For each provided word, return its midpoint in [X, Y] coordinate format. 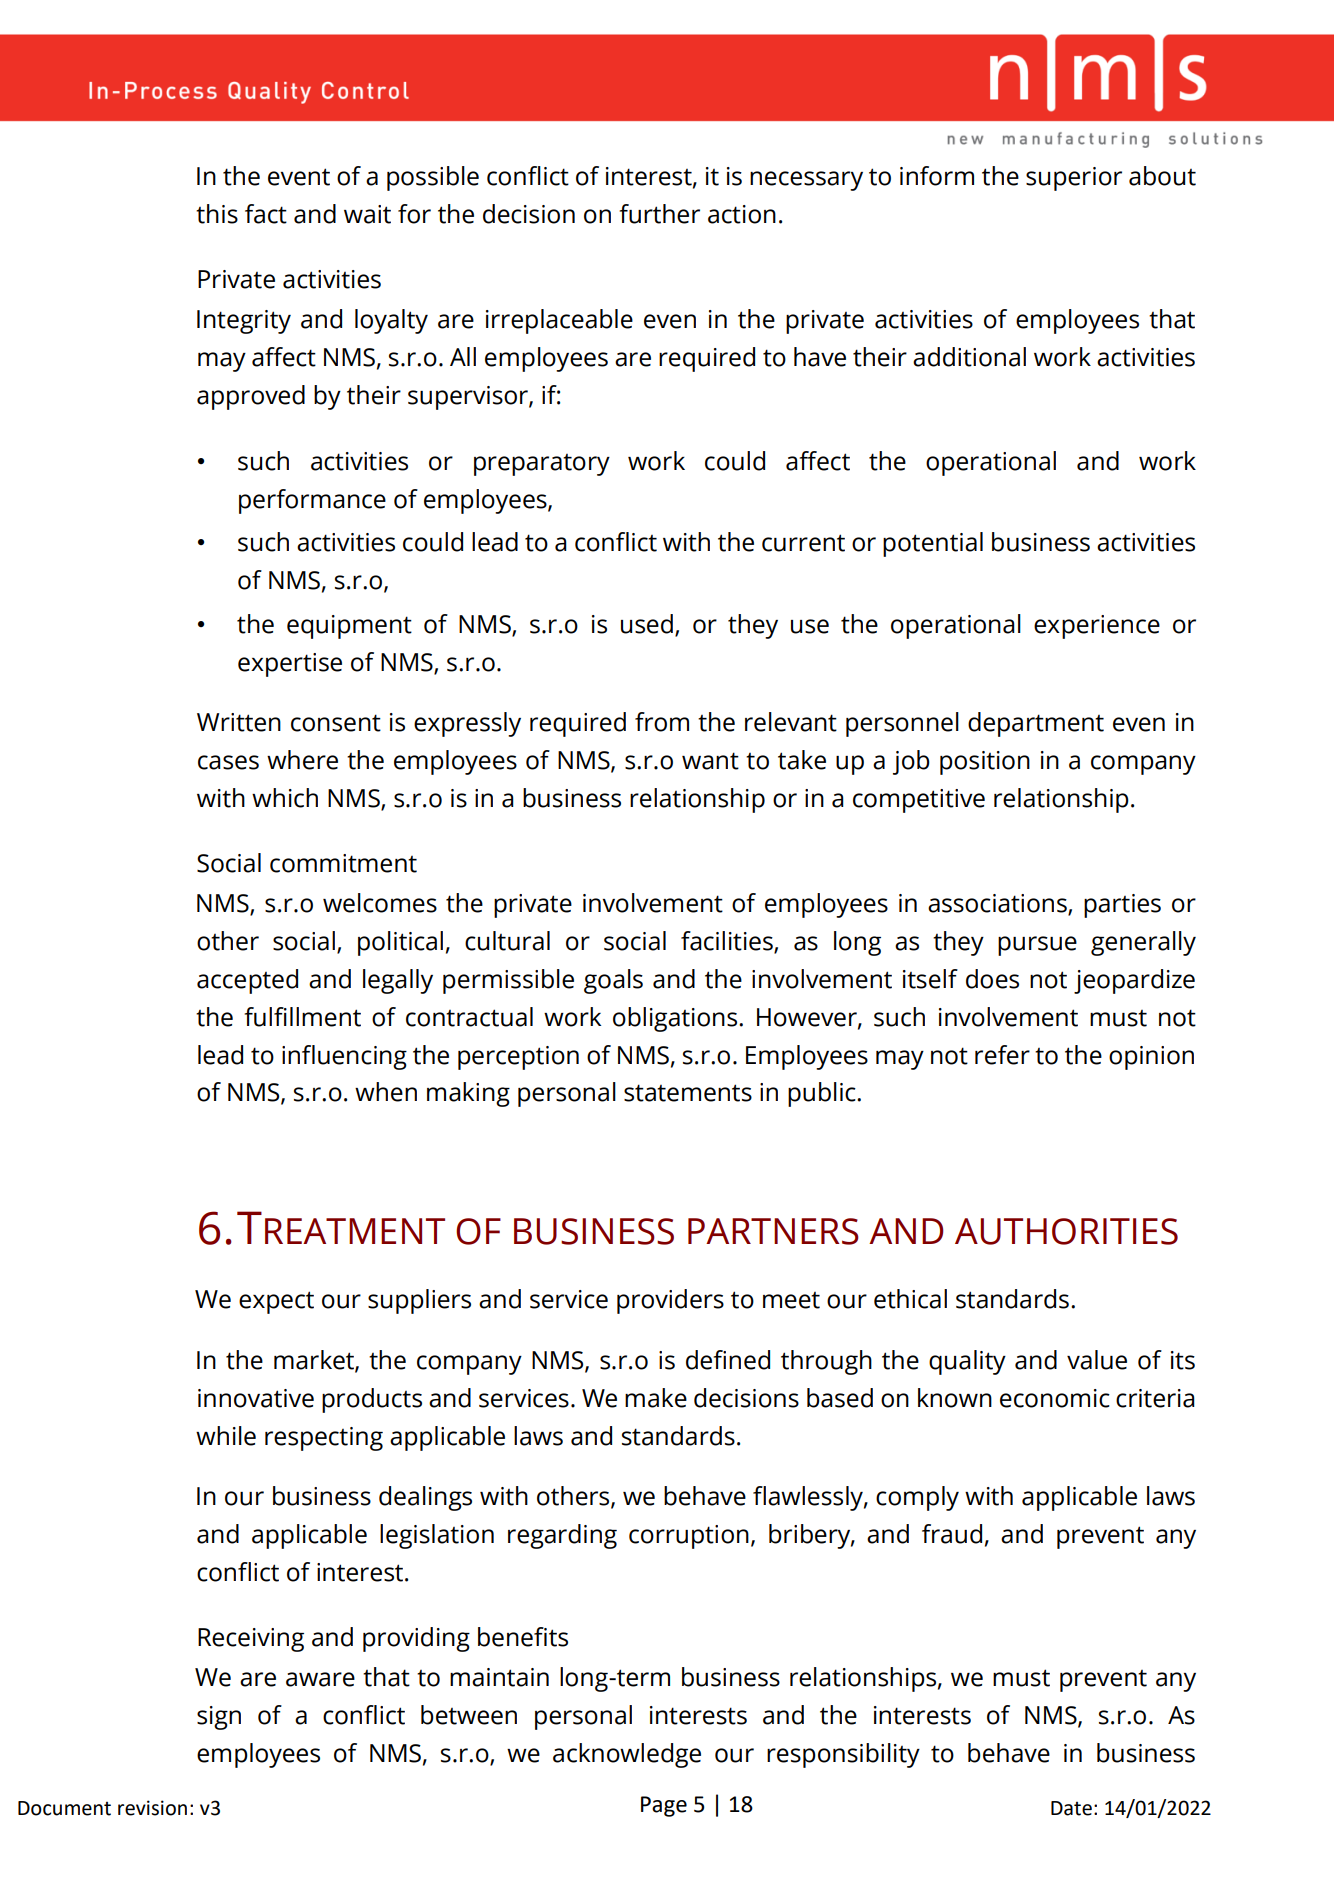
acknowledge [627, 1755]
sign [219, 1718]
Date [1071, 1808]
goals [613, 981]
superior [1074, 179]
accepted [247, 981]
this [217, 214]
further [660, 214]
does [992, 979]
